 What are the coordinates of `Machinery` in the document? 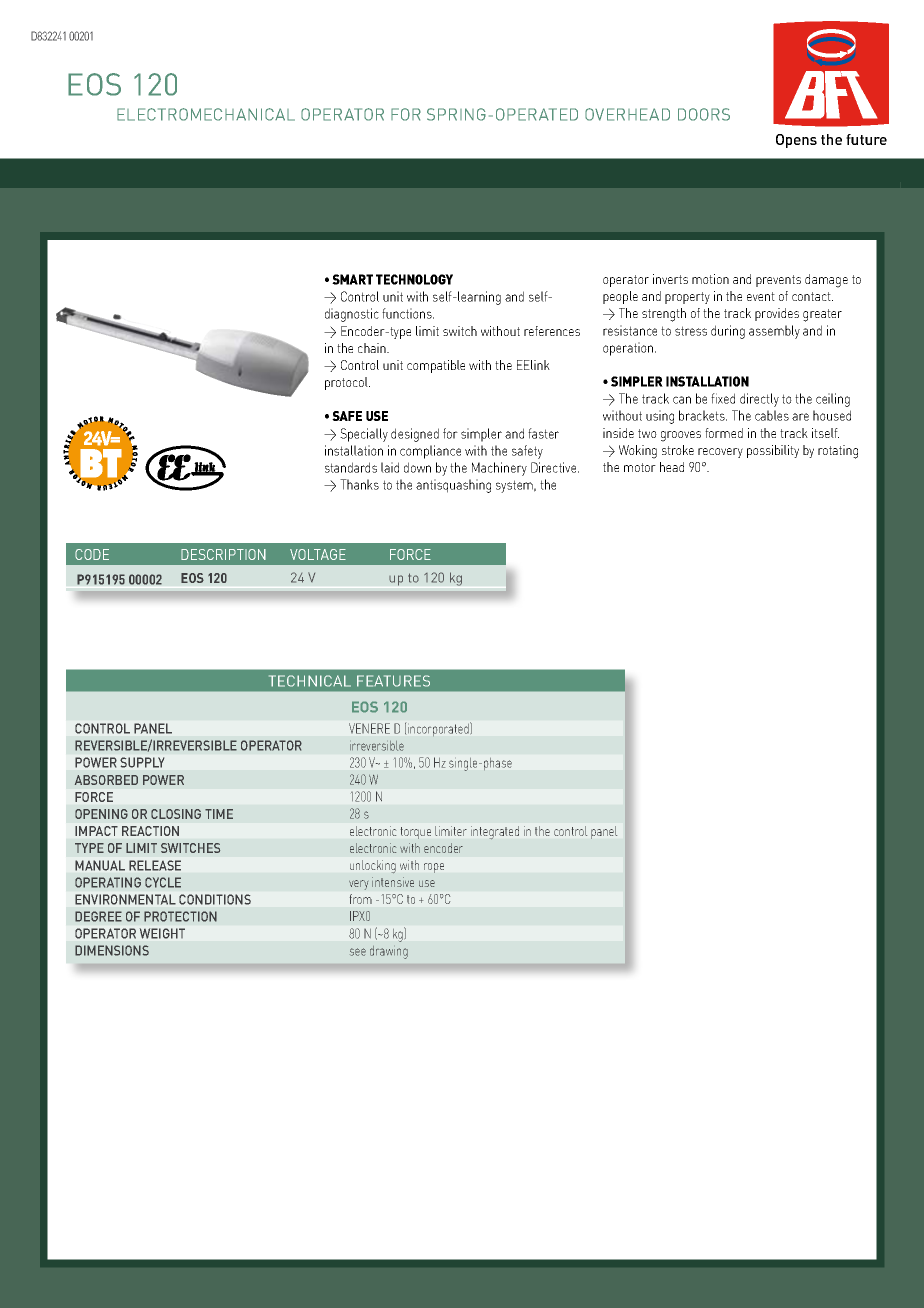 It's located at (499, 469).
